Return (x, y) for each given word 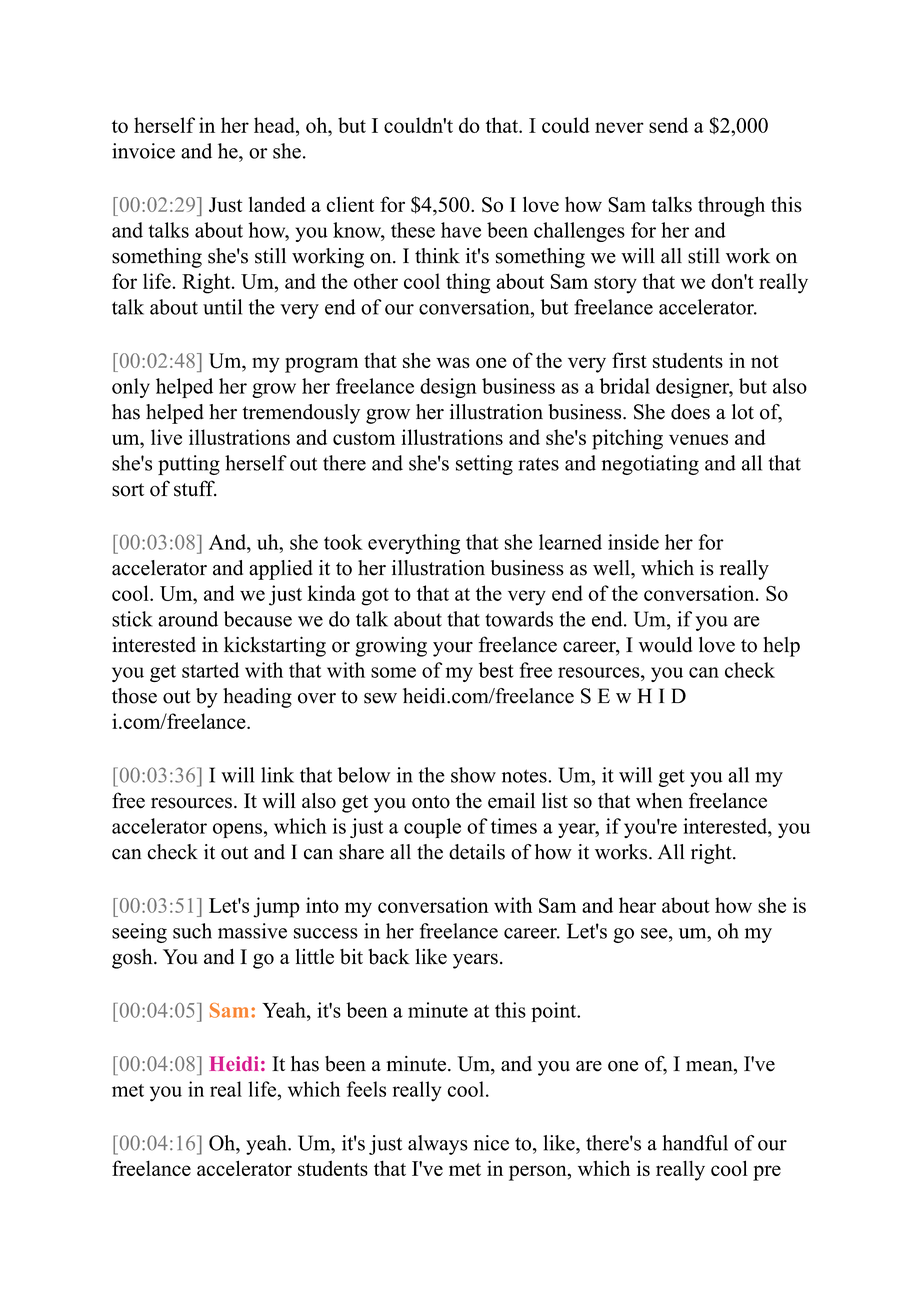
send (668, 125)
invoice (143, 151)
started (210, 670)
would (665, 644)
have (461, 230)
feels (366, 1089)
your (453, 649)
